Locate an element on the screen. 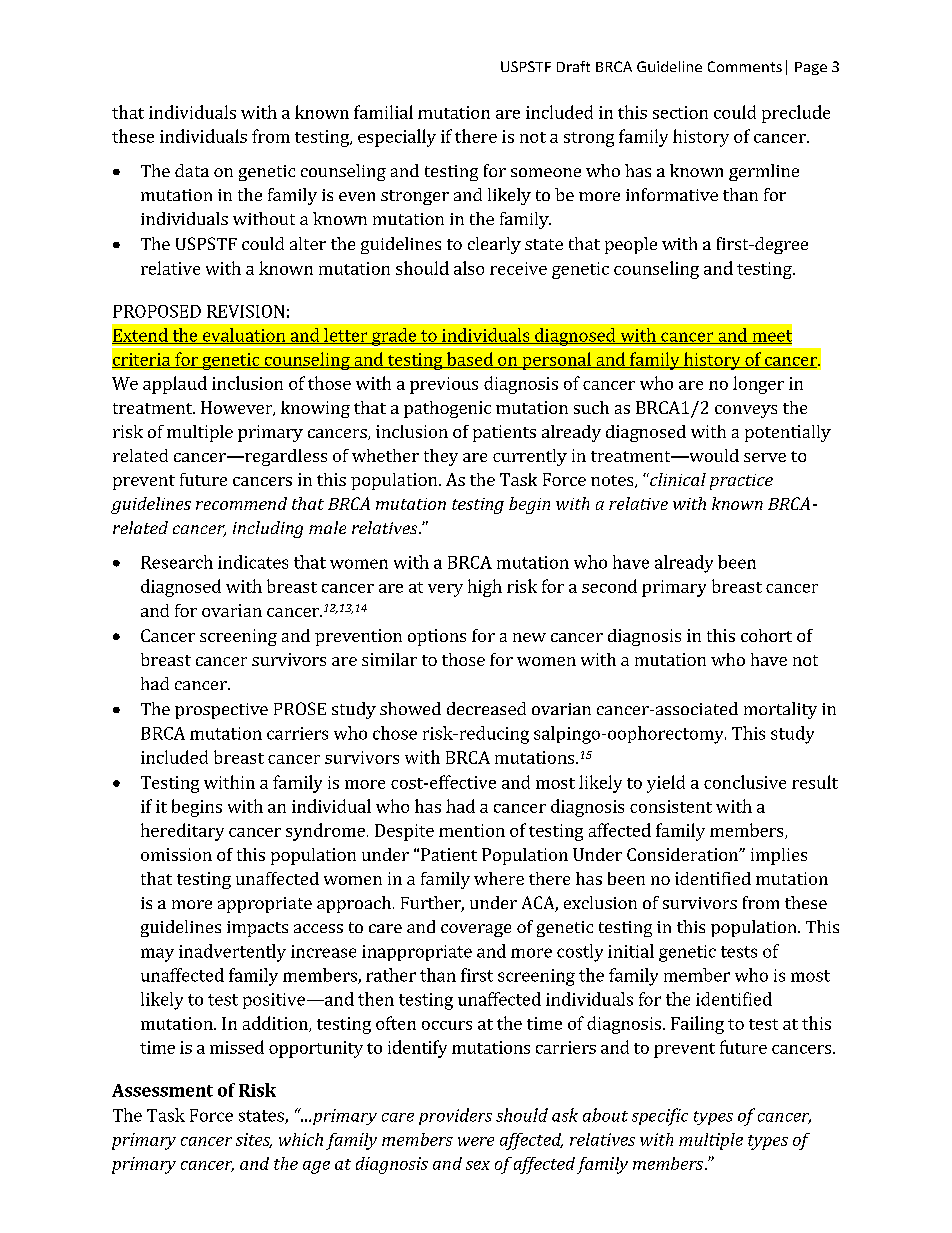 This screenshot has height=1233, width=952. data is located at coordinates (192, 170).
